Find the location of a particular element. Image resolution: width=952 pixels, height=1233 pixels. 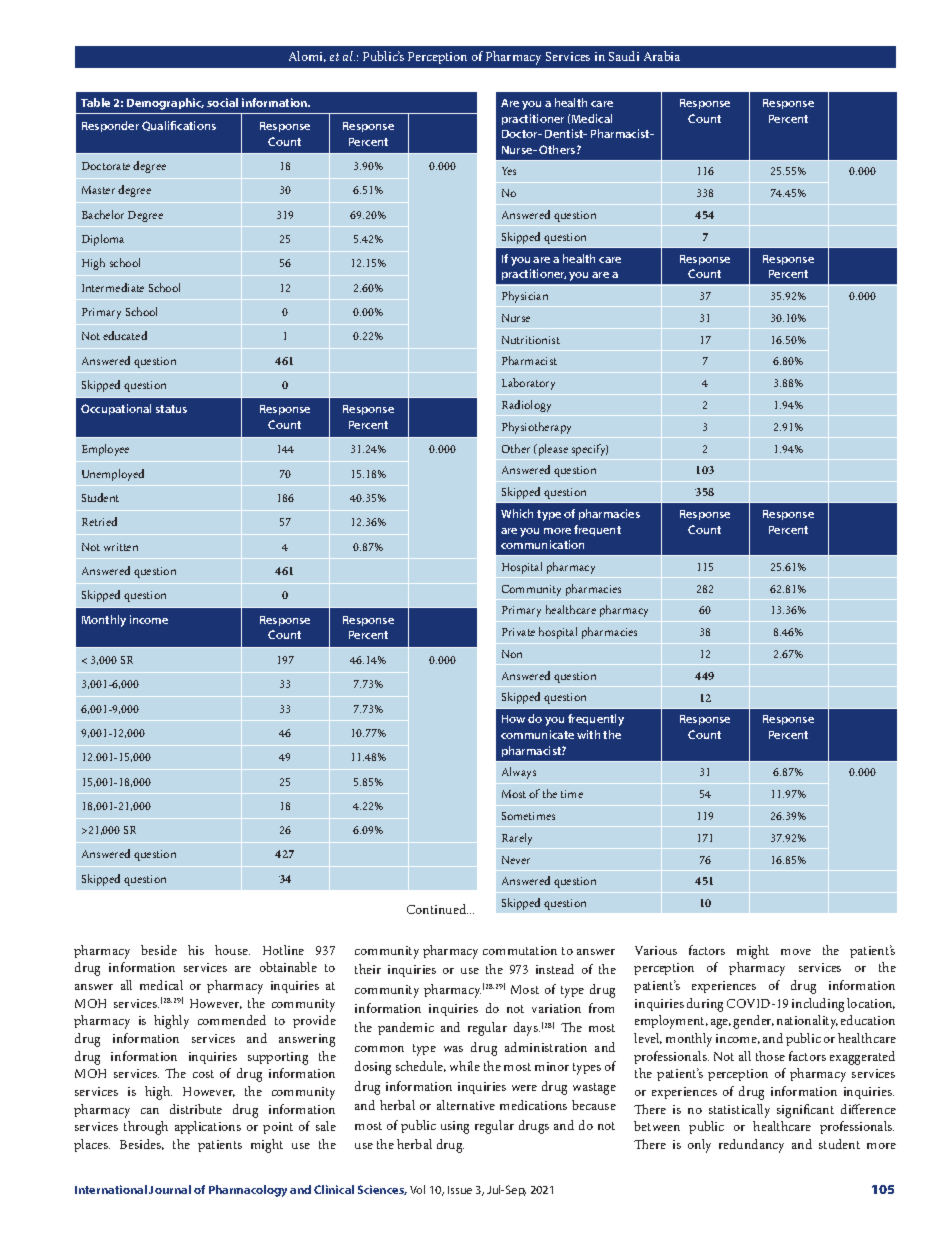

Arabia is located at coordinates (662, 56).
